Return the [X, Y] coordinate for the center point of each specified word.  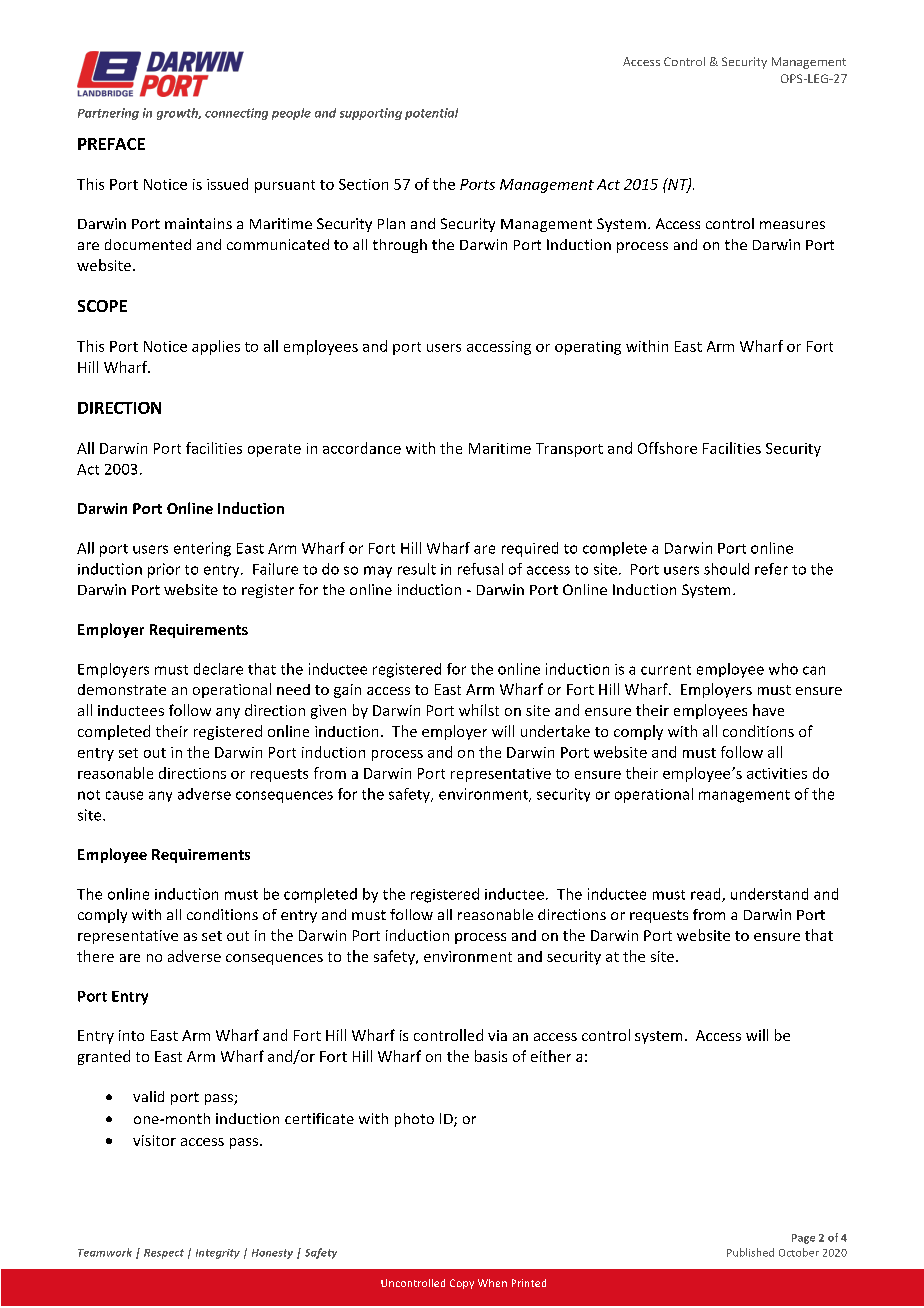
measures [792, 225]
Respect [164, 1254]
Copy [462, 1284]
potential [431, 114]
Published [750, 1252]
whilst [479, 710]
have [768, 710]
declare [218, 669]
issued [227, 184]
